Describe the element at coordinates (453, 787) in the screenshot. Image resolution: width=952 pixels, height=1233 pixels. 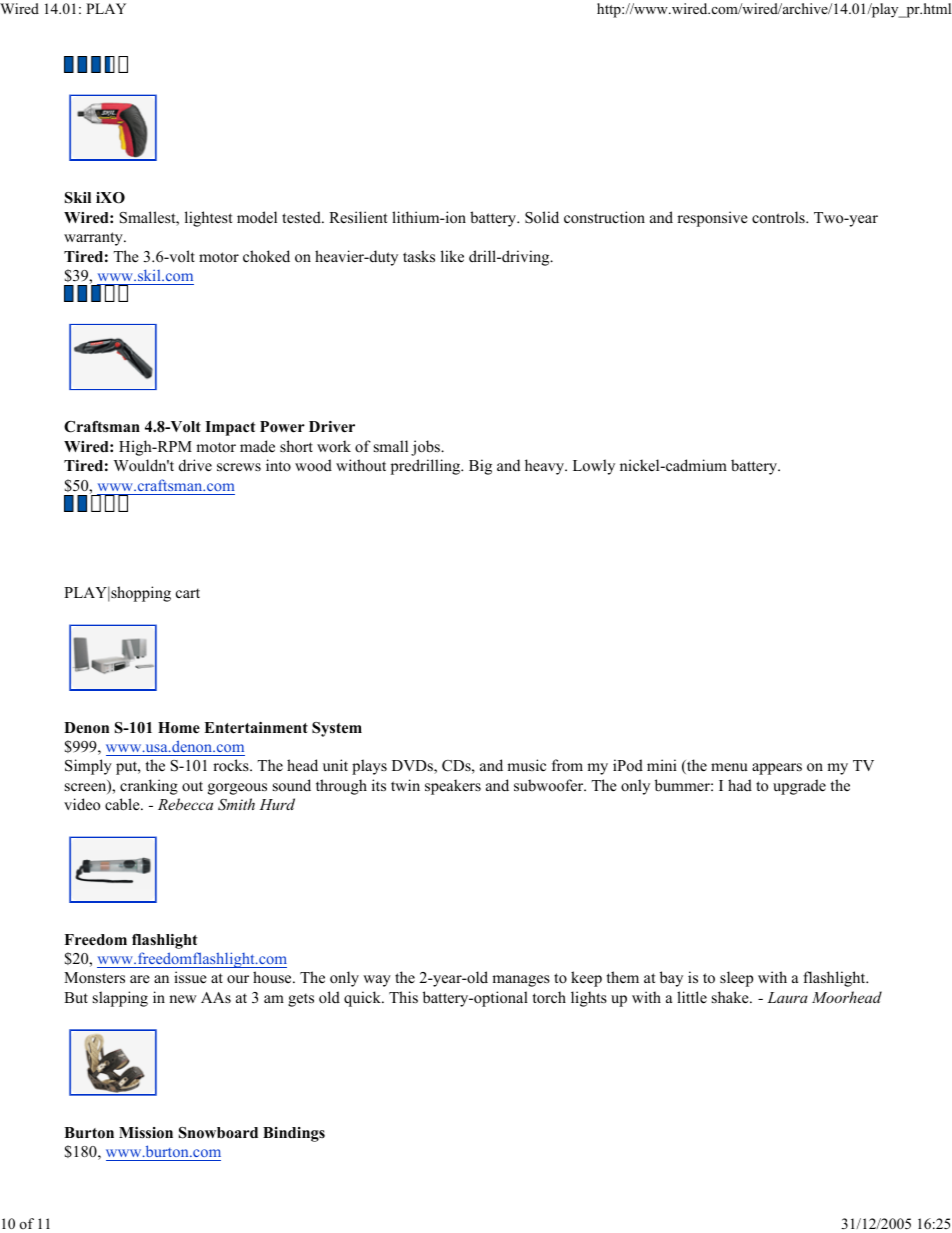
I see `speakers` at that location.
